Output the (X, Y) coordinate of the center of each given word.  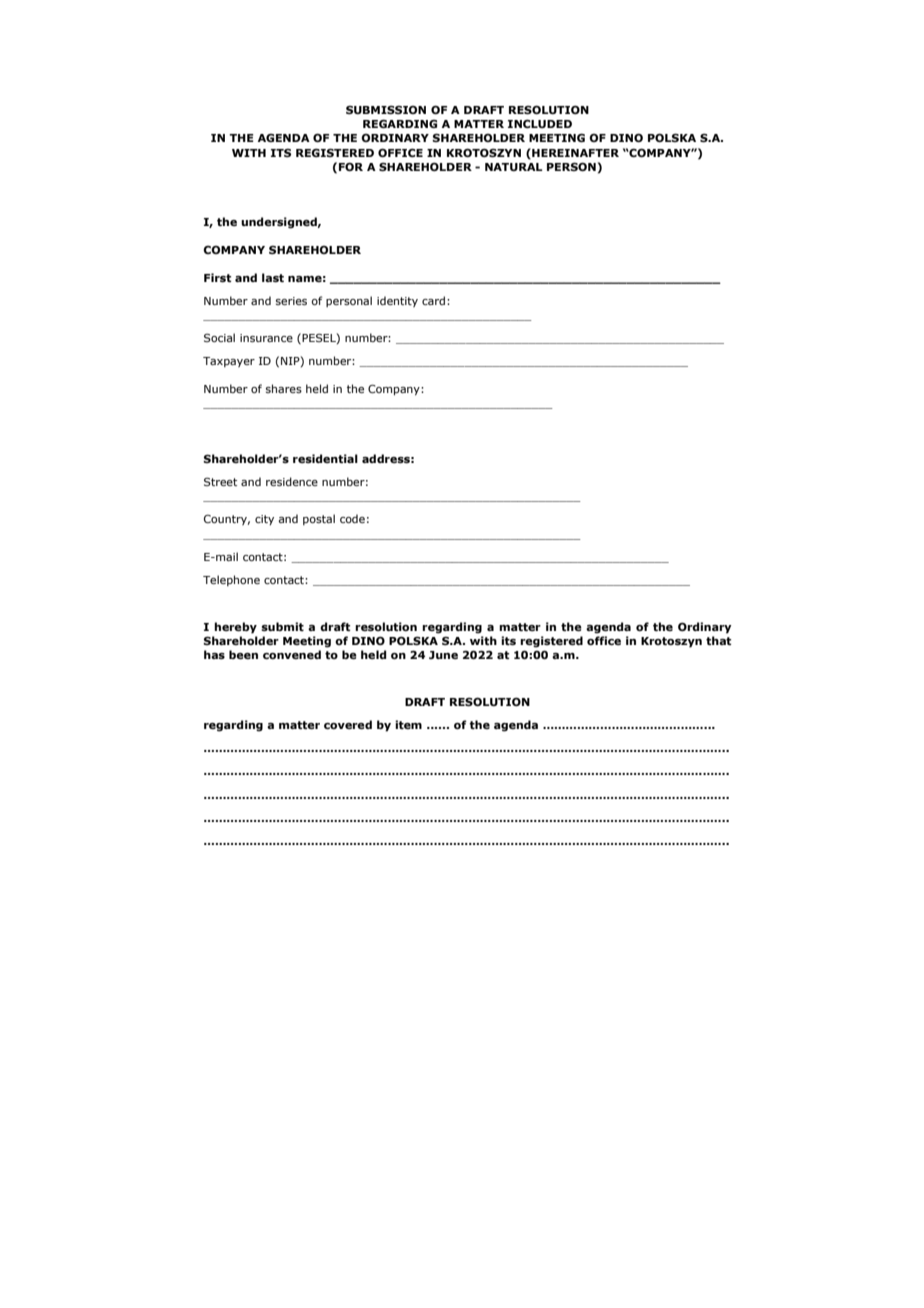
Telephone (231, 580)
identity (397, 301)
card (433, 300)
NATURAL (514, 167)
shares (284, 388)
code (352, 518)
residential (325, 458)
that (719, 640)
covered (348, 724)
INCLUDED (540, 123)
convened (292, 654)
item (408, 724)
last (273, 277)
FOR (351, 166)
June (443, 655)
